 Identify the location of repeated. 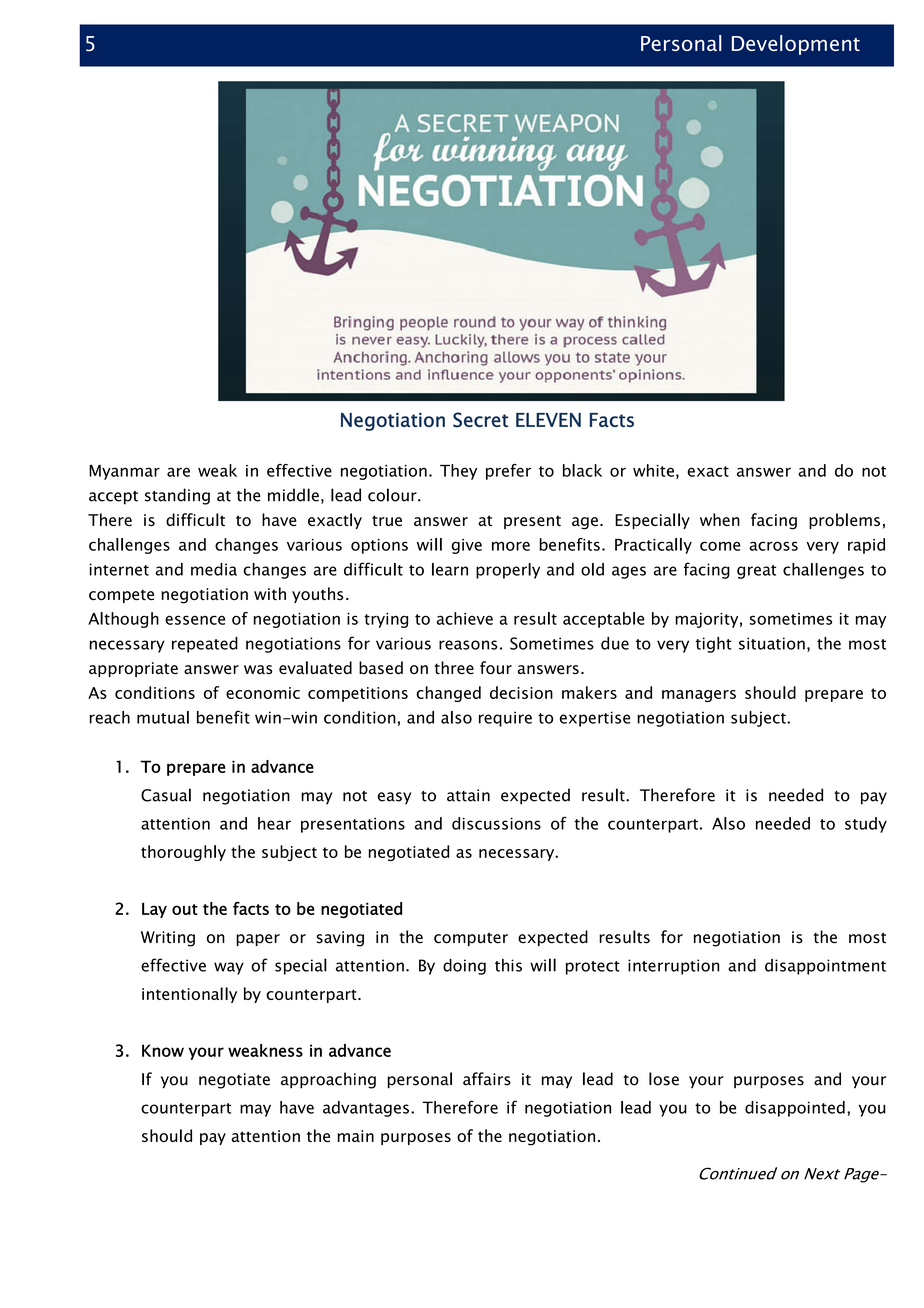
(205, 645).
